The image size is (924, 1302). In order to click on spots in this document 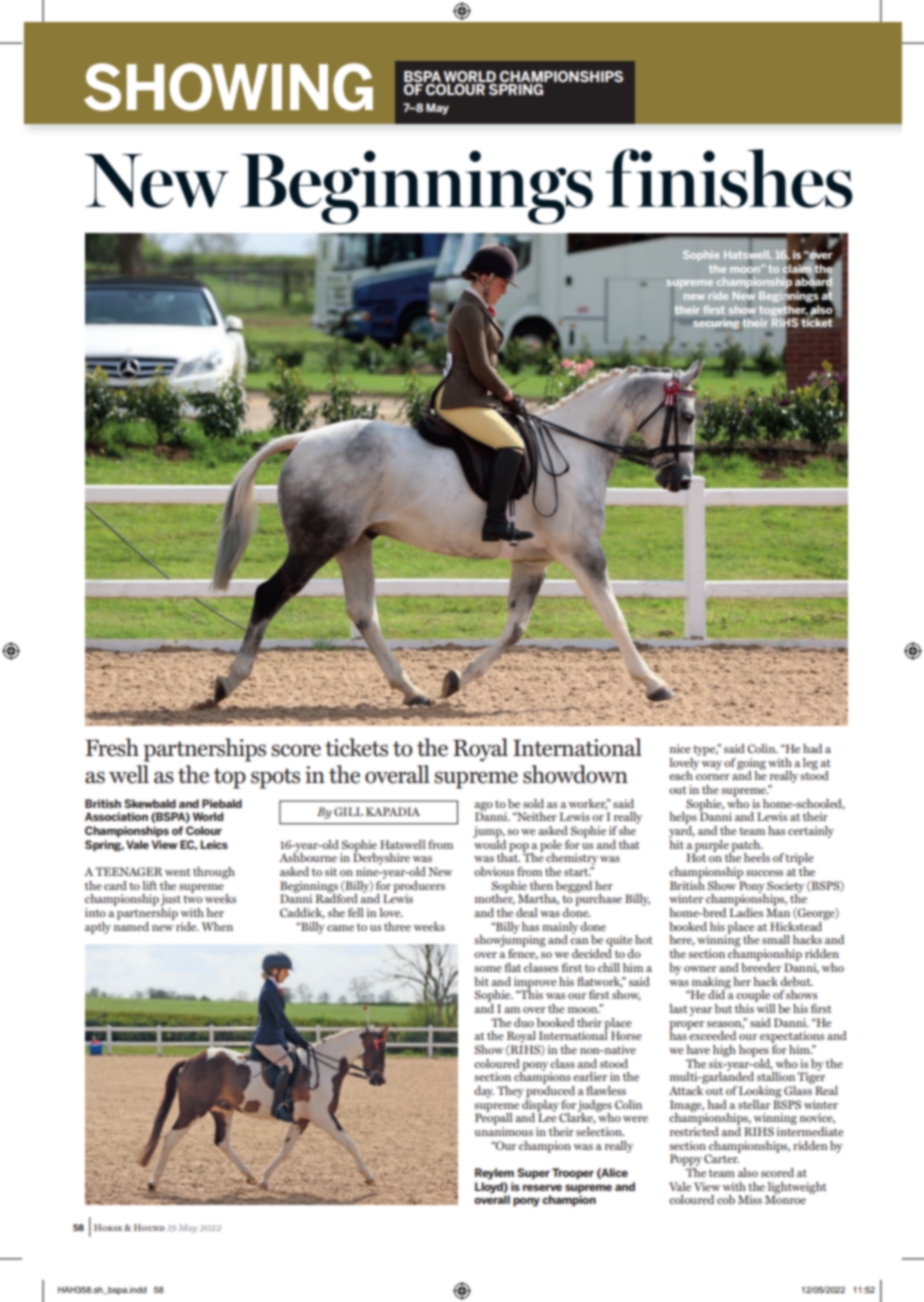, I will do `click(275, 778)`.
